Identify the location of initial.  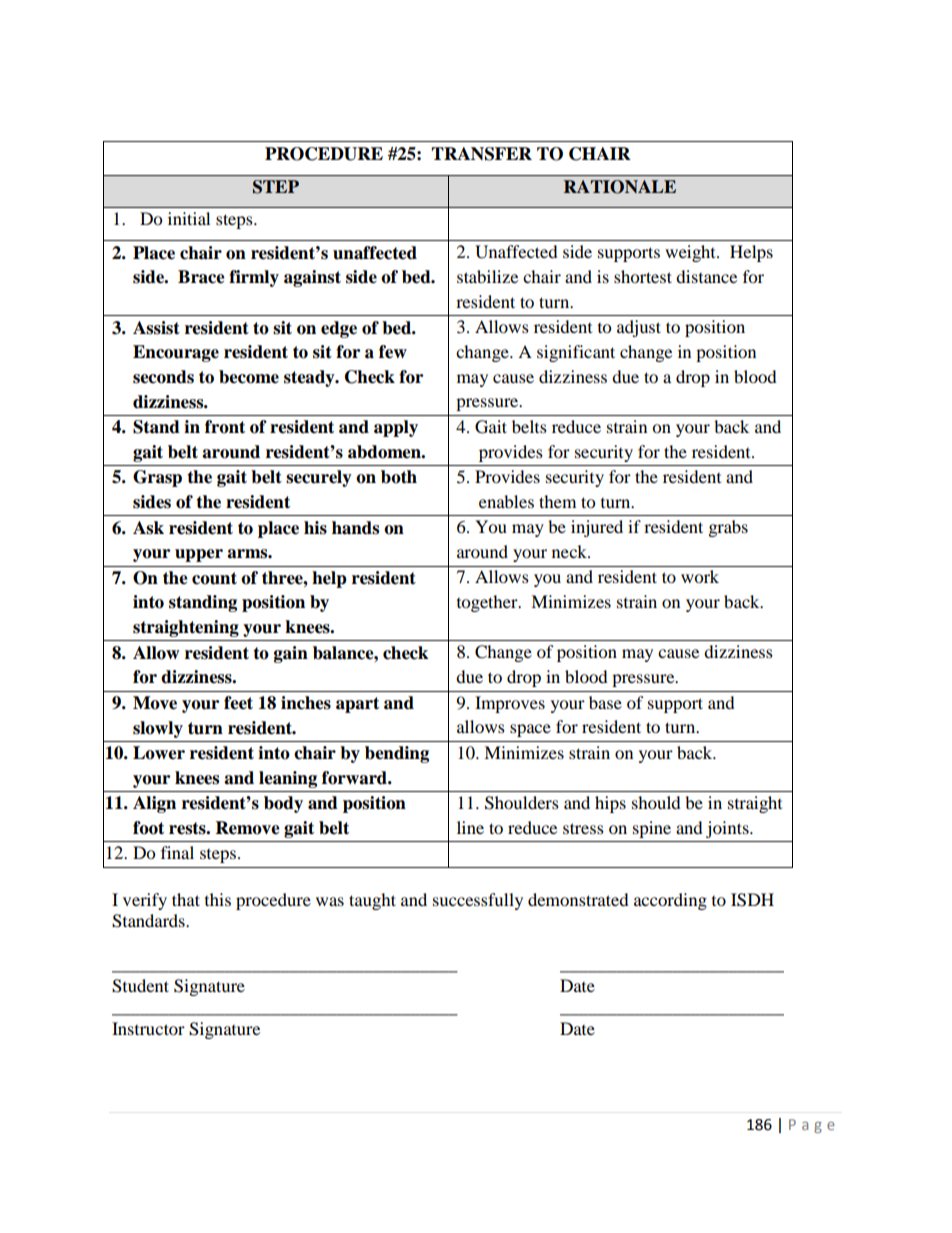
(189, 218).
